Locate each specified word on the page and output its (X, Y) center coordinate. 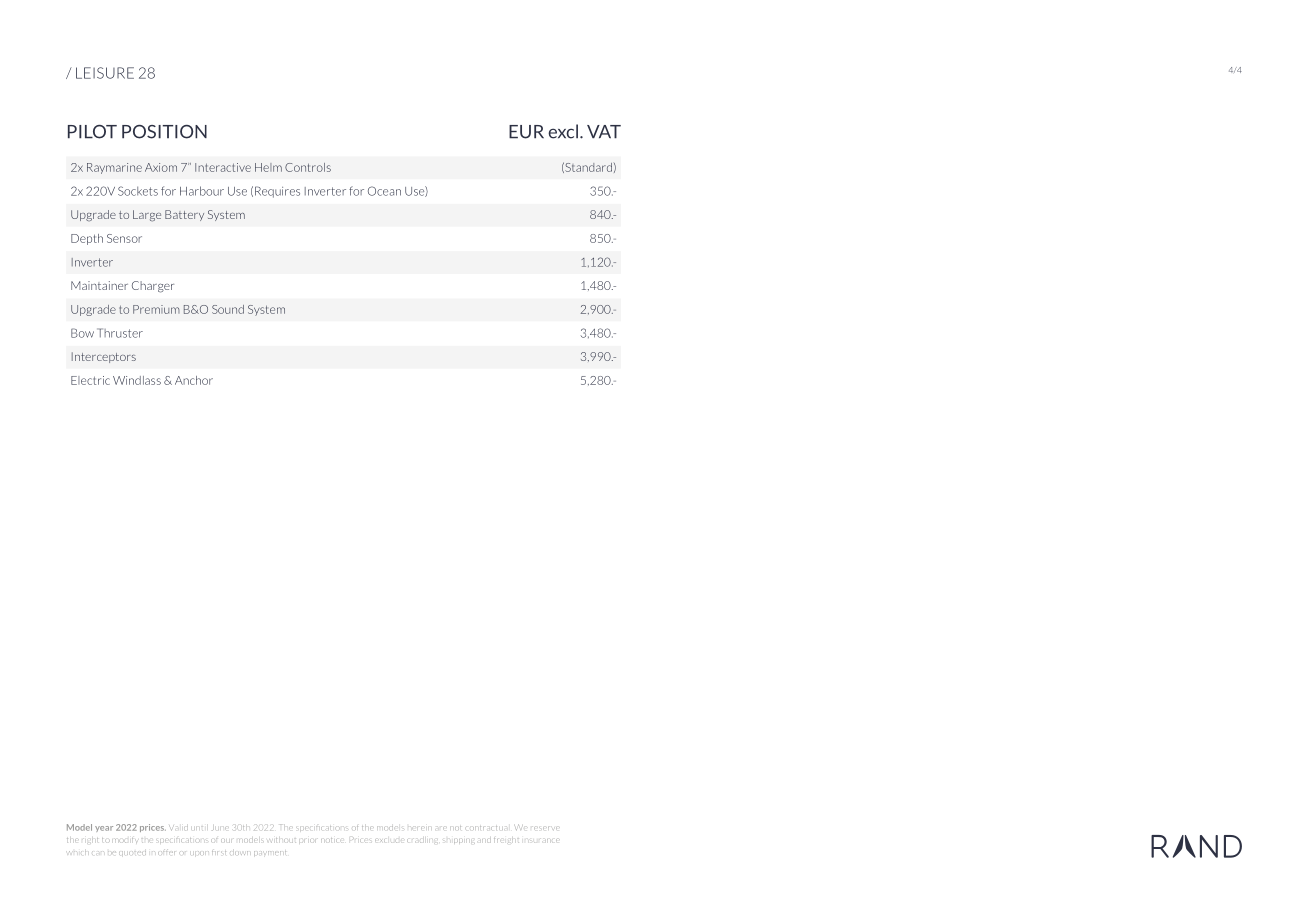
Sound (228, 309)
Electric (90, 380)
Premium (156, 309)
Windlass (137, 380)
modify (126, 840)
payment (270, 853)
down (239, 853)
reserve (545, 828)
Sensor (124, 238)
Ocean (384, 191)
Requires (277, 192)
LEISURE (105, 73)
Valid (178, 828)
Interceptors (104, 357)
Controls (308, 167)
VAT (604, 132)
